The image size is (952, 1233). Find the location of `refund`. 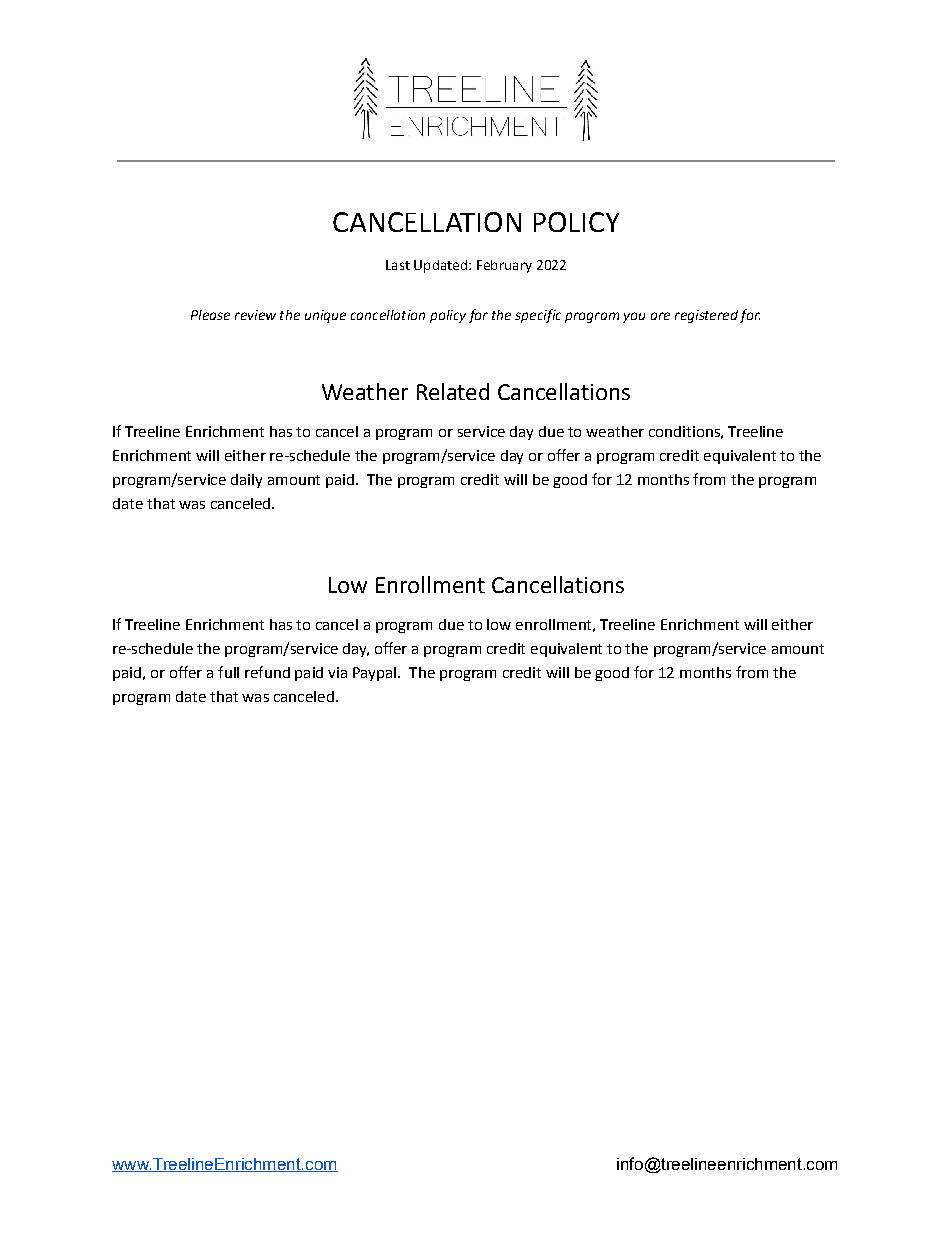

refund is located at coordinates (267, 672).
